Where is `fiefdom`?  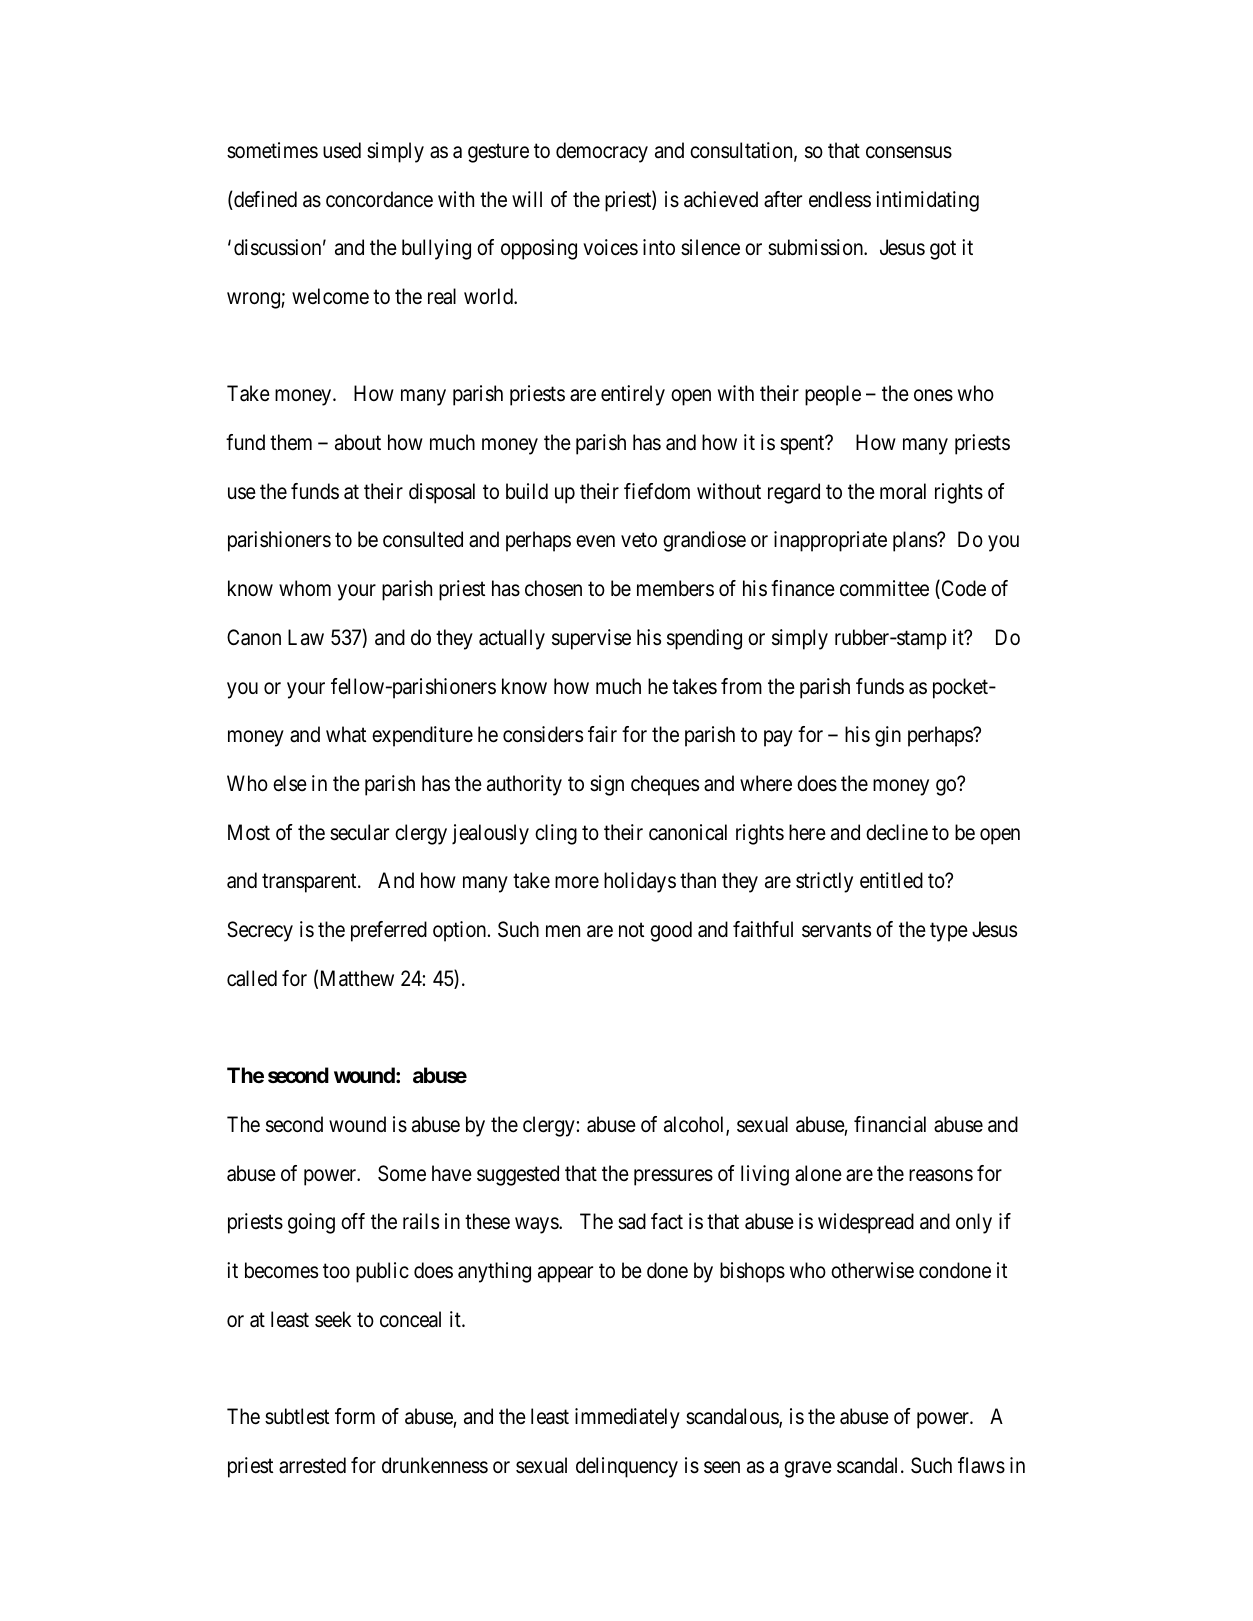 fiefdom is located at coordinates (657, 491).
